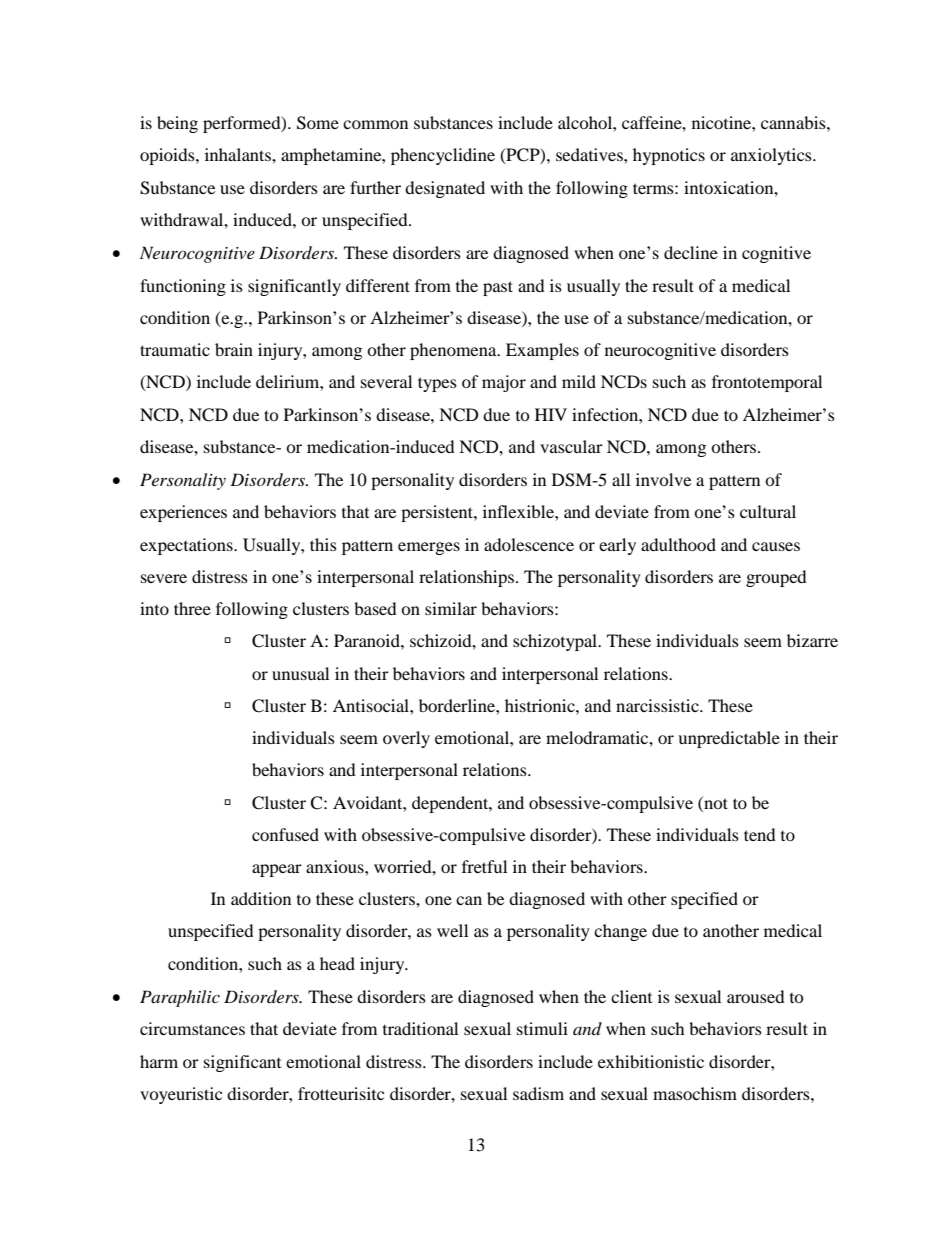 Image resolution: width=952 pixels, height=1233 pixels. What do you see at coordinates (239, 154) in the screenshot?
I see `inhalants` at bounding box center [239, 154].
